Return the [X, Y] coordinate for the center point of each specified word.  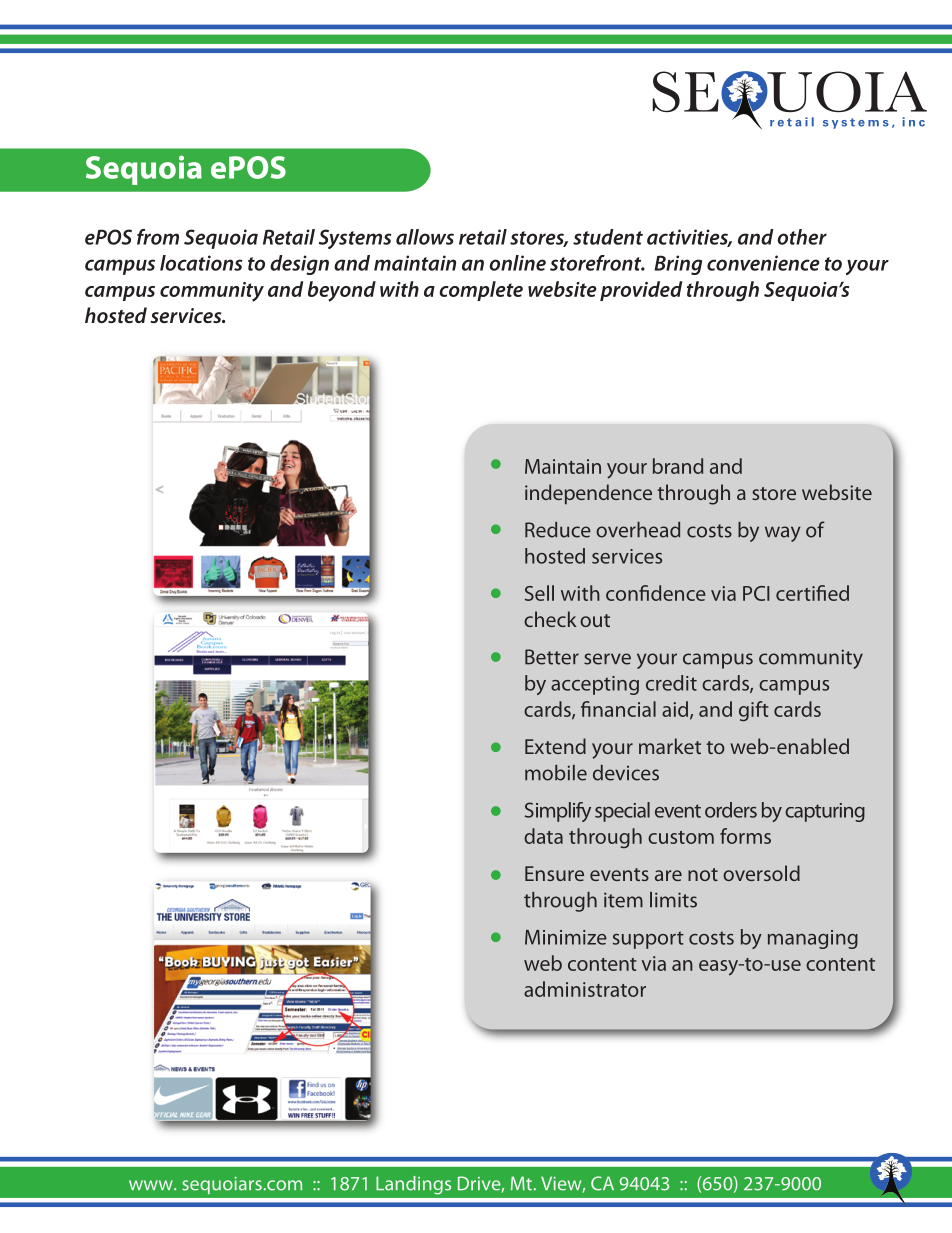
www [152, 1185]
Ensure [554, 873]
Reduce [558, 530]
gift [754, 711]
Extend [555, 746]
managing [813, 939]
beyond [342, 291]
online [517, 263]
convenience [763, 263]
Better [552, 657]
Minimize [566, 937]
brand [678, 466]
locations [201, 263]
